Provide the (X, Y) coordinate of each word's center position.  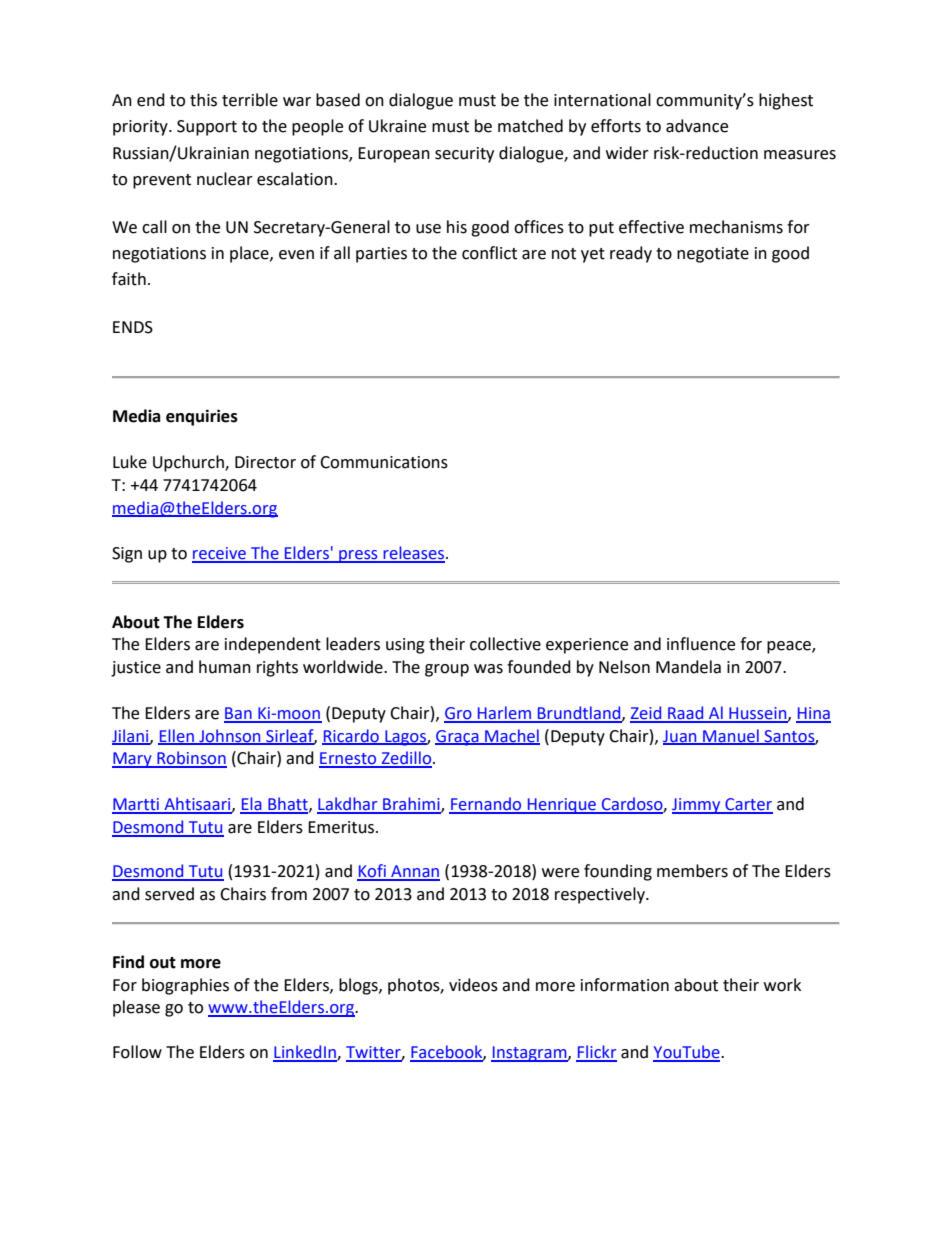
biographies (185, 986)
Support (207, 128)
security (464, 155)
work (782, 985)
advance (697, 126)
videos (473, 985)
